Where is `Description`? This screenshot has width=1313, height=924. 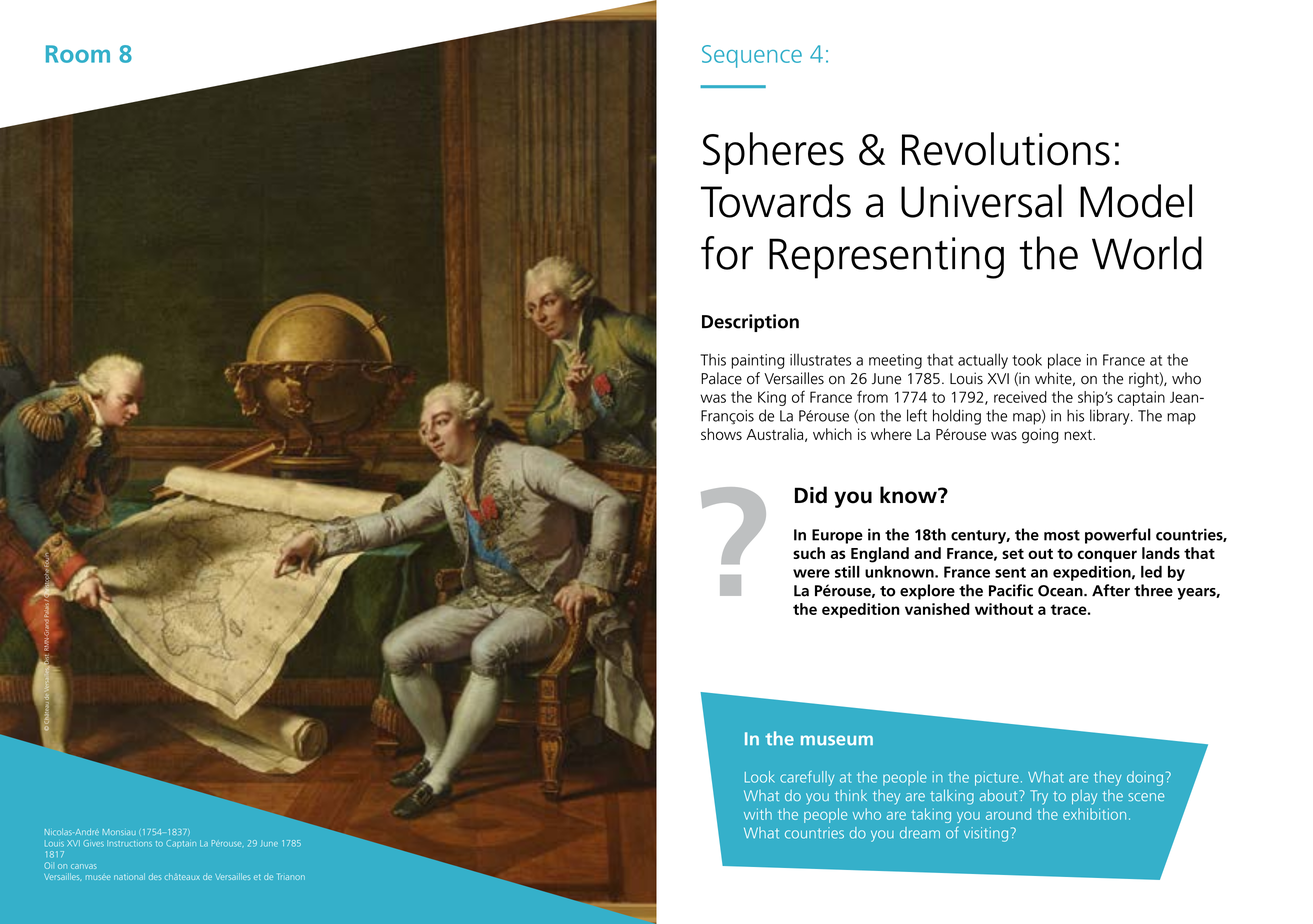
Description is located at coordinates (750, 323).
